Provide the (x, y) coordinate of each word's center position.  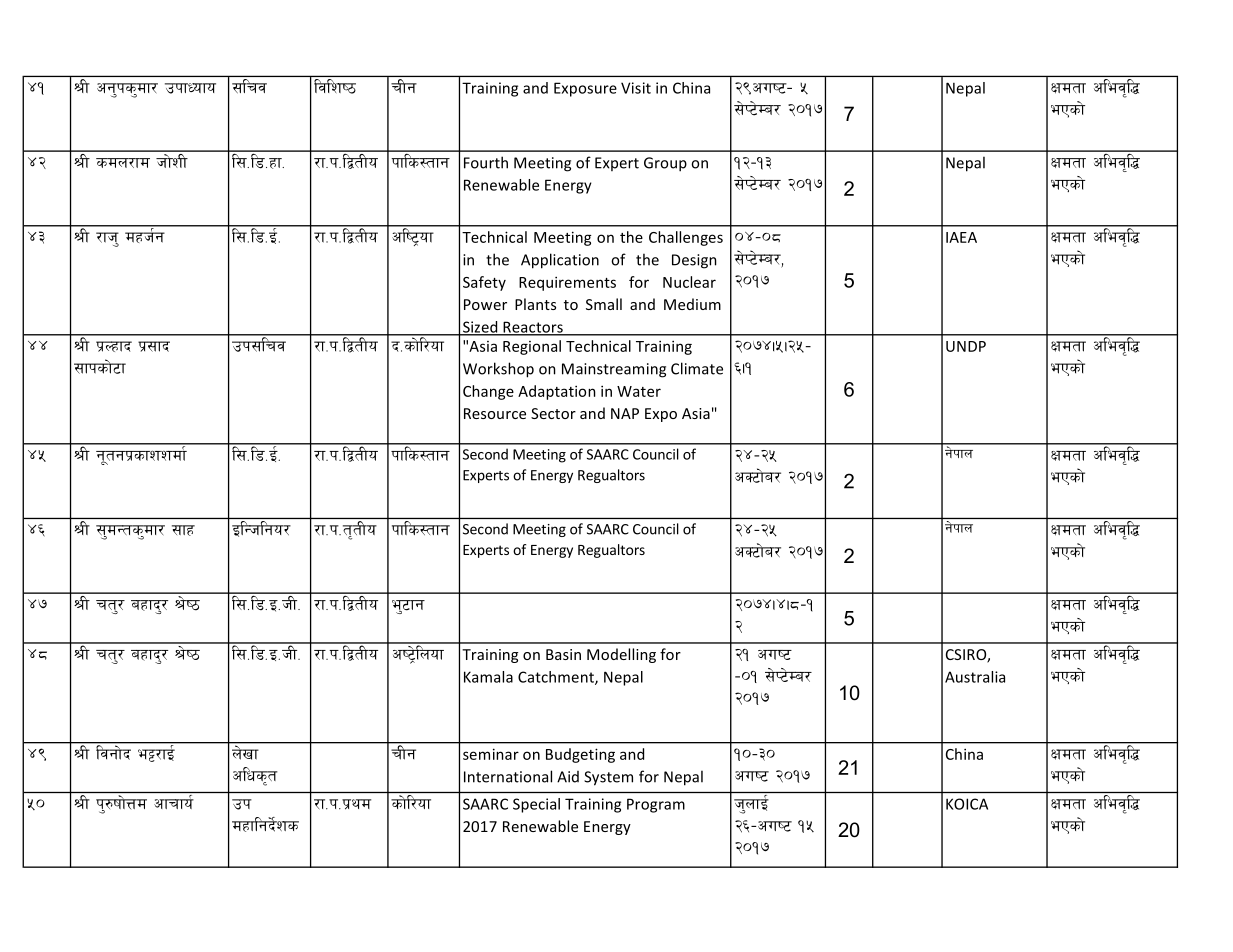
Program (656, 805)
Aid (568, 777)
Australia (975, 677)
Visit (636, 88)
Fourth (486, 162)
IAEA (961, 237)
